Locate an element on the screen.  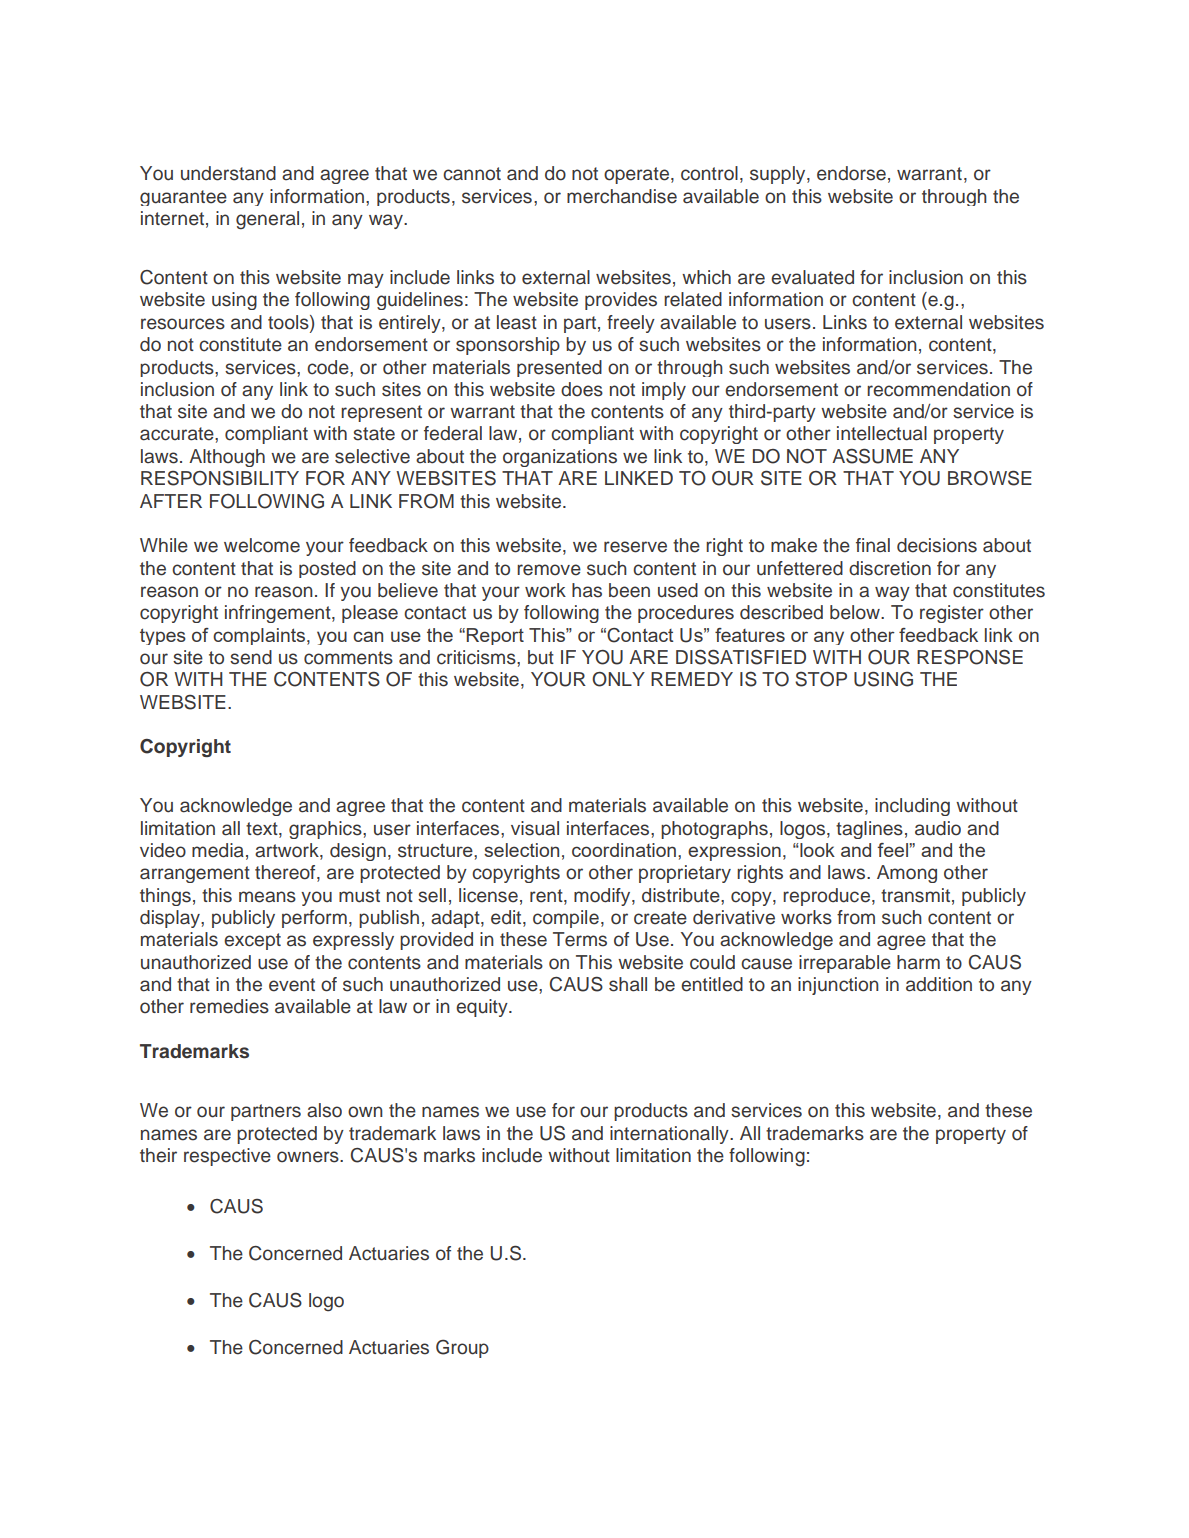
RESPONSIBILITY is located at coordinates (220, 478).
